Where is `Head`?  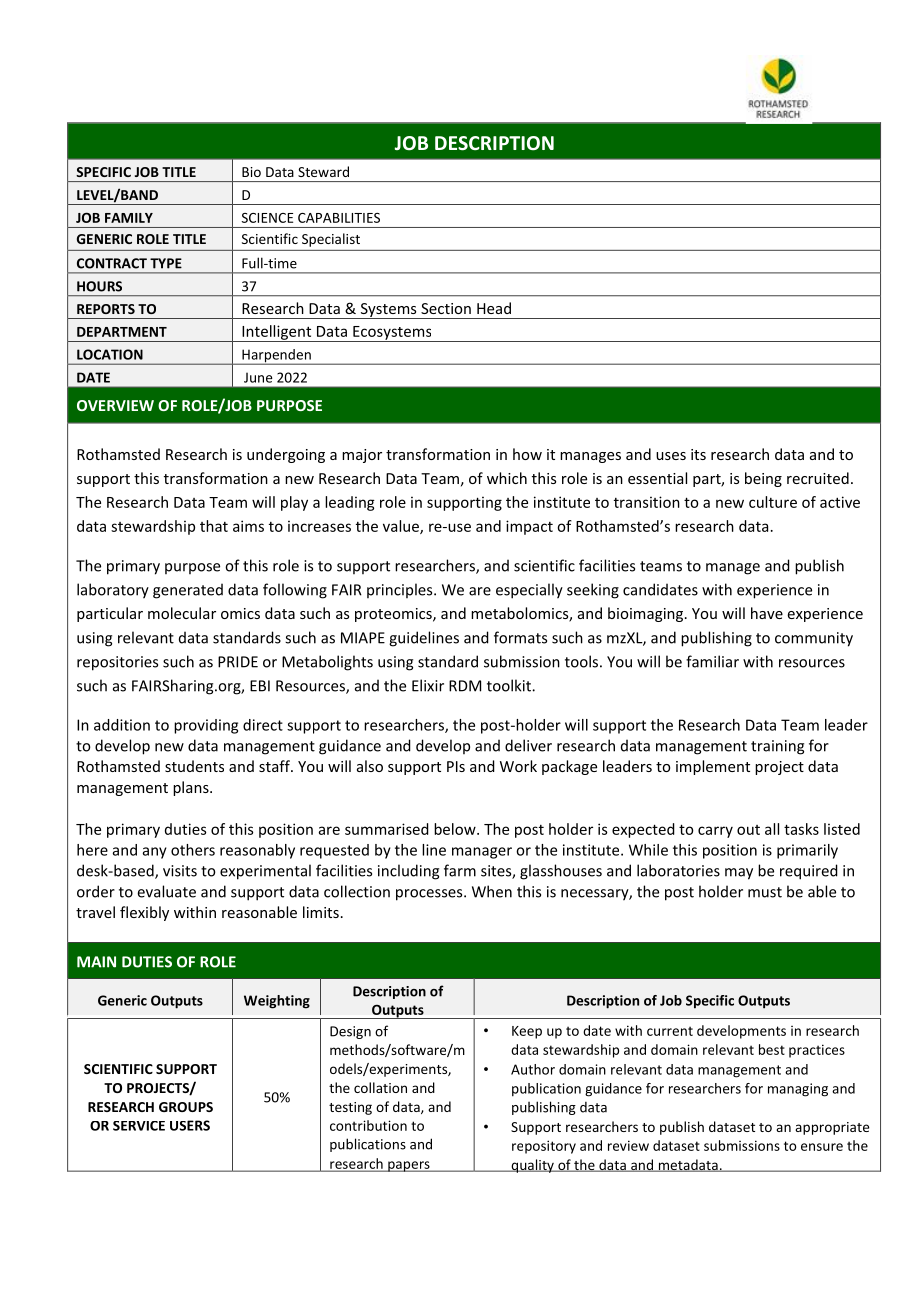
Head is located at coordinates (494, 308).
